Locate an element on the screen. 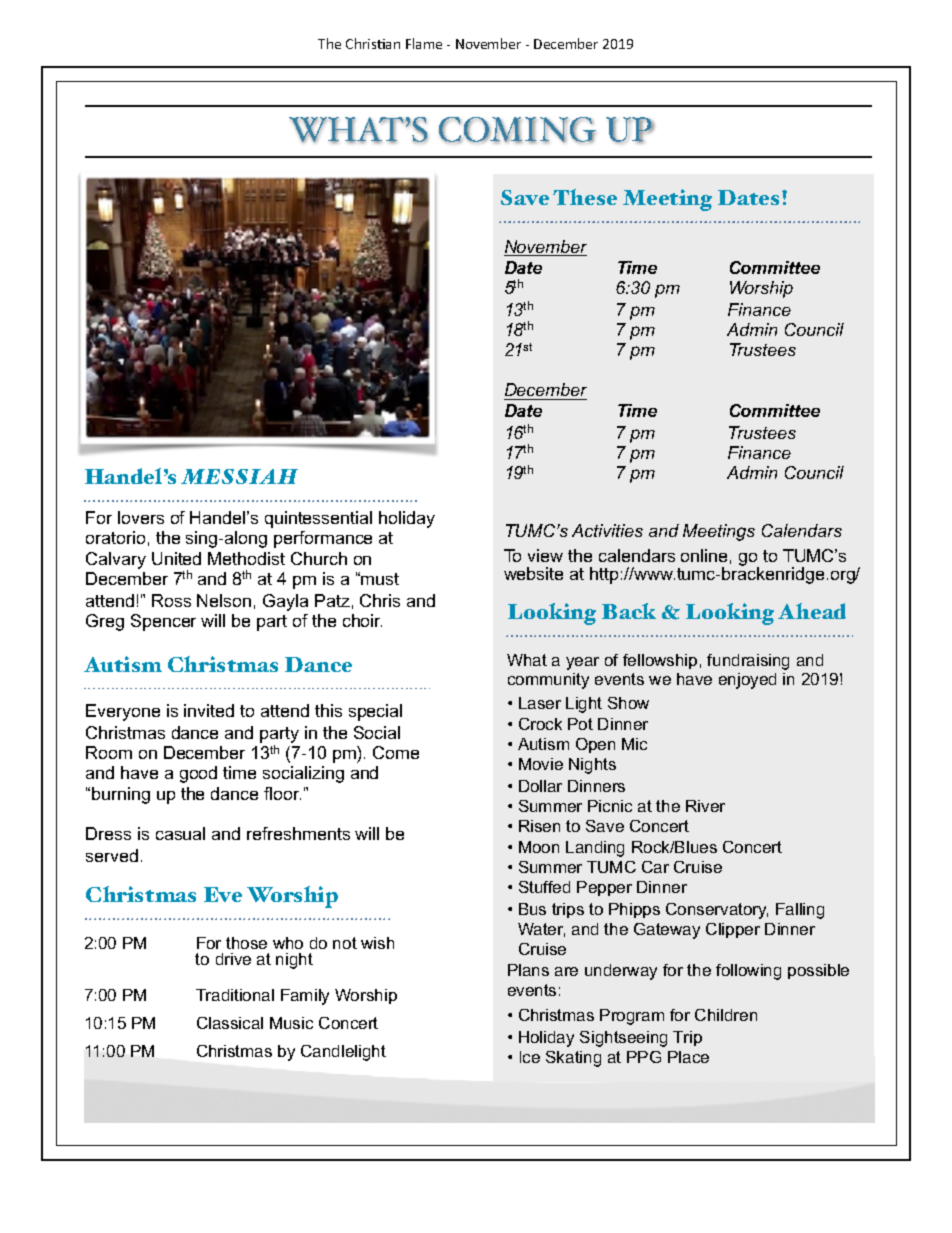  Flame is located at coordinates (424, 43).
